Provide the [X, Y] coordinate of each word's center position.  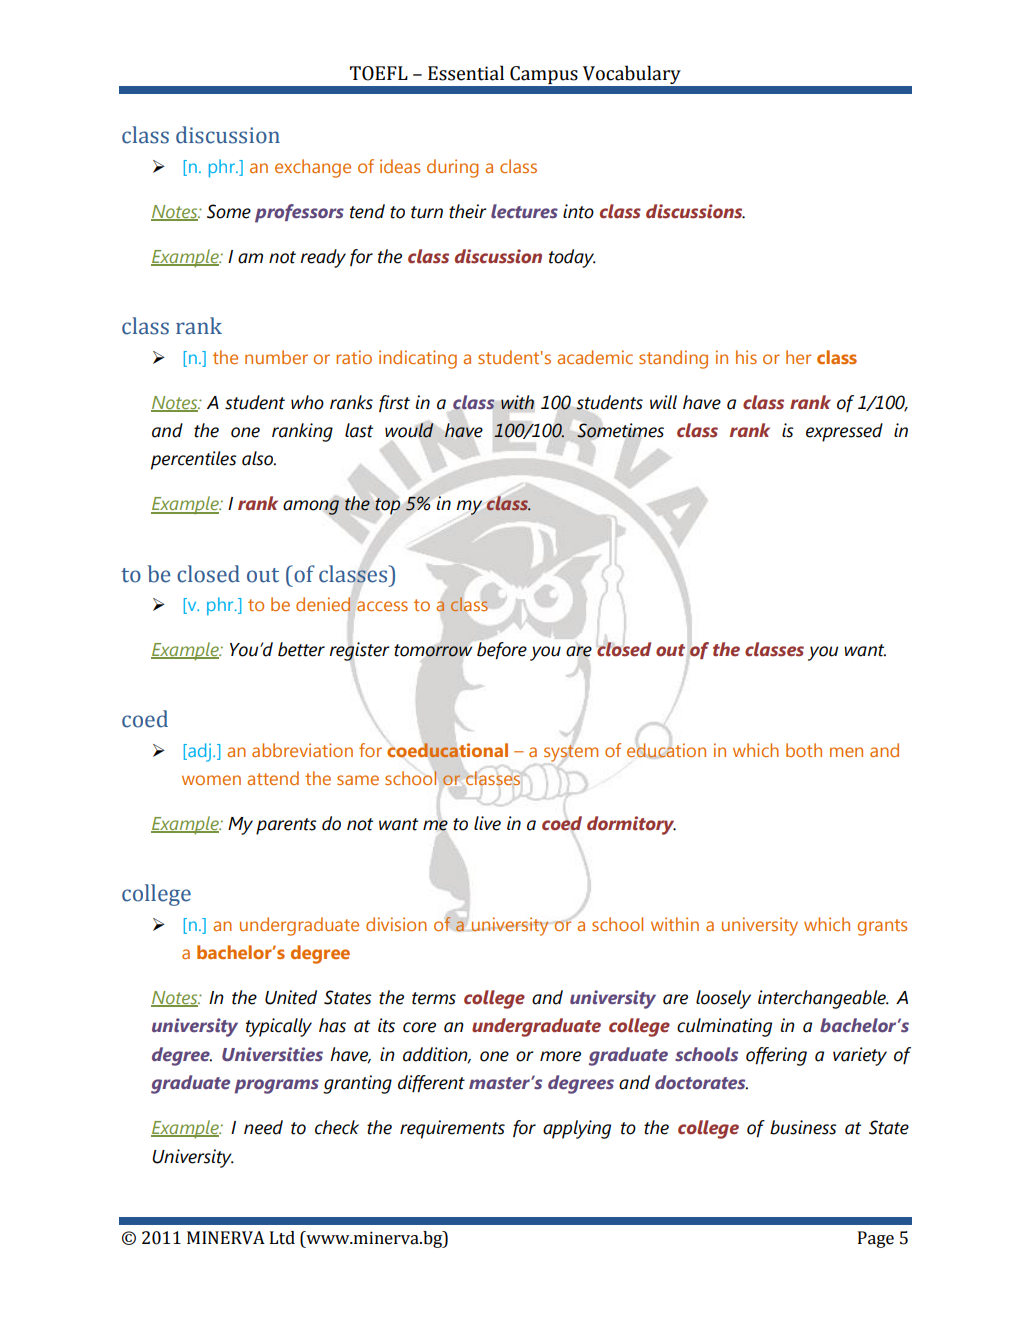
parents [286, 826]
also [259, 458]
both [804, 750]
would [409, 430]
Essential [466, 73]
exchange [313, 168]
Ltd [282, 1238]
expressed [844, 432]
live [487, 823]
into [578, 211]
